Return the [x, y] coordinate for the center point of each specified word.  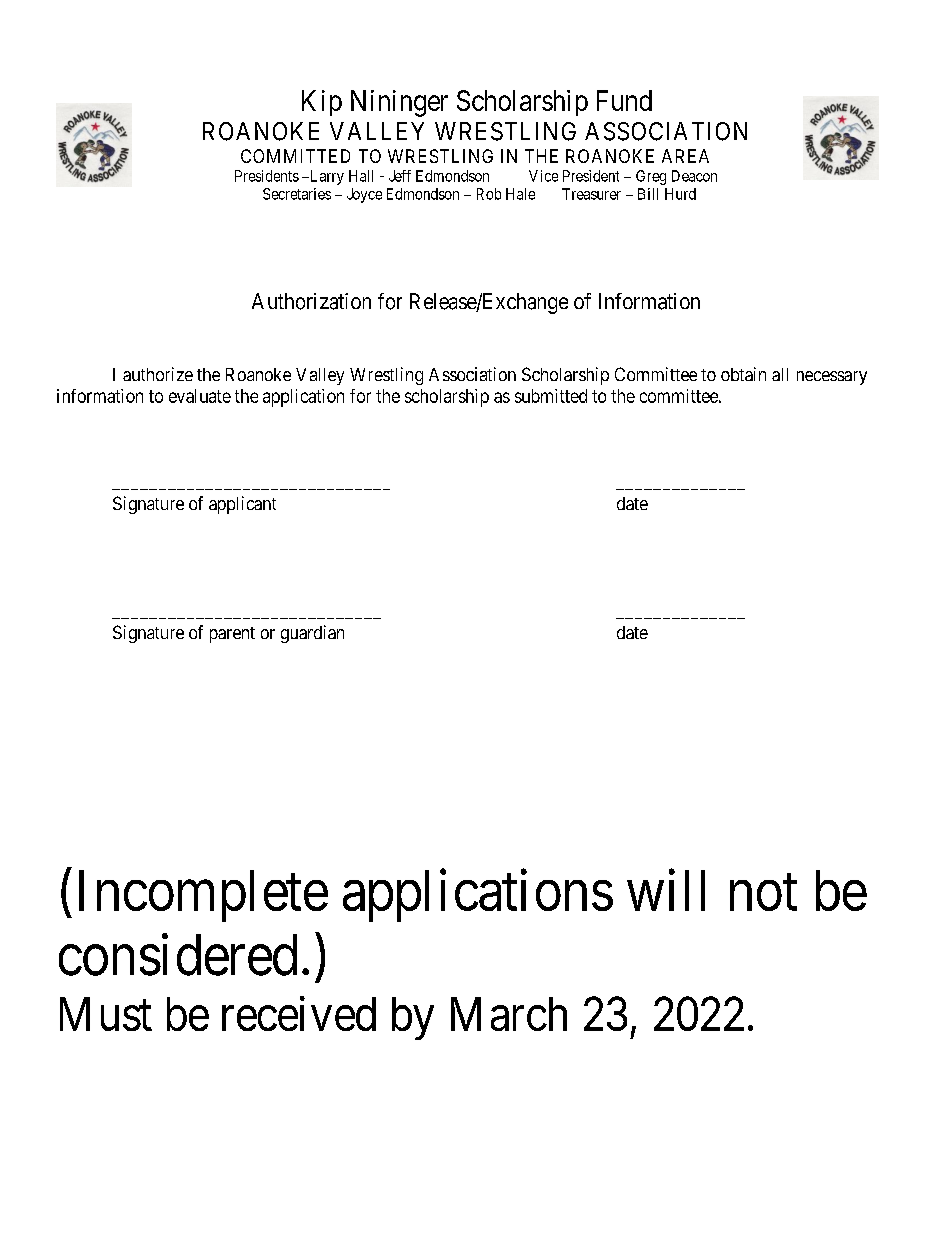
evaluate [200, 396]
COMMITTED [295, 156]
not [763, 893]
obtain [743, 374]
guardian [312, 634]
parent [232, 635]
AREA [685, 156]
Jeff [400, 176]
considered [178, 955]
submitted [551, 396]
